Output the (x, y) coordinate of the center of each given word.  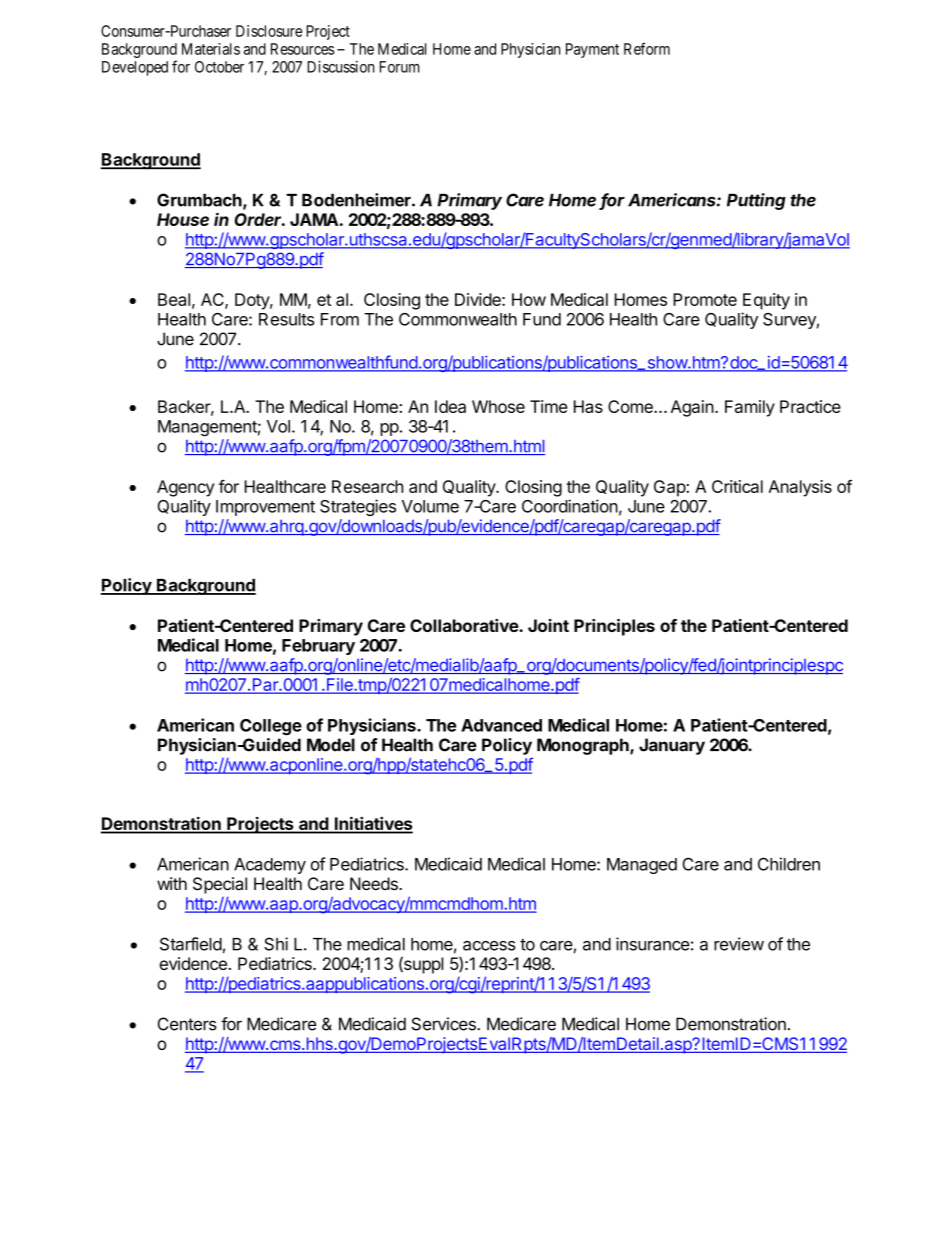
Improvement (265, 508)
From (340, 319)
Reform (647, 48)
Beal (174, 299)
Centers (187, 1024)
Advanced (501, 725)
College (271, 727)
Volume (430, 506)
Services (445, 1024)
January (672, 746)
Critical (737, 486)
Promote (705, 299)
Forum (399, 67)
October (219, 67)
